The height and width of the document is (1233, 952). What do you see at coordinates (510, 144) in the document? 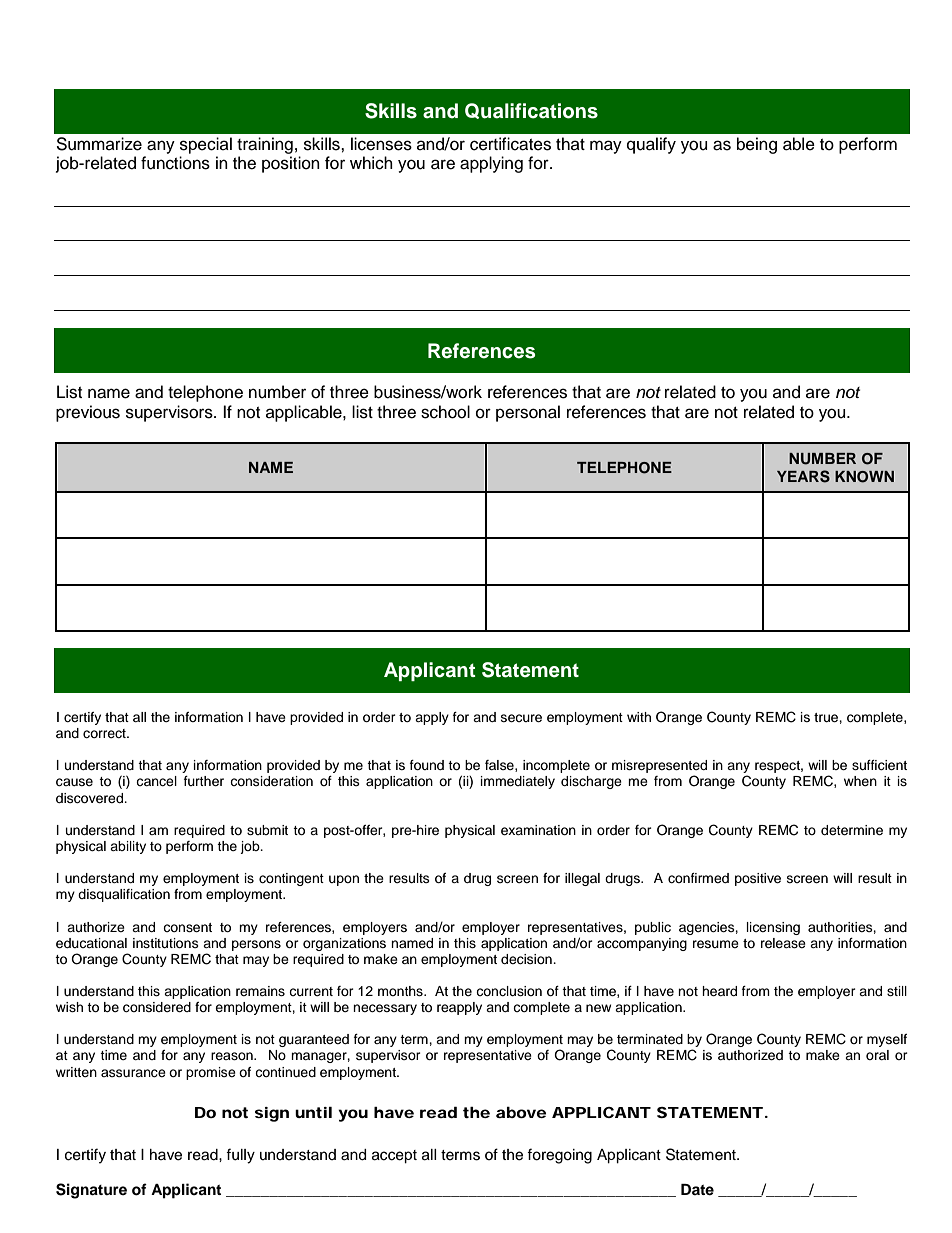
I see `certificates` at bounding box center [510, 144].
